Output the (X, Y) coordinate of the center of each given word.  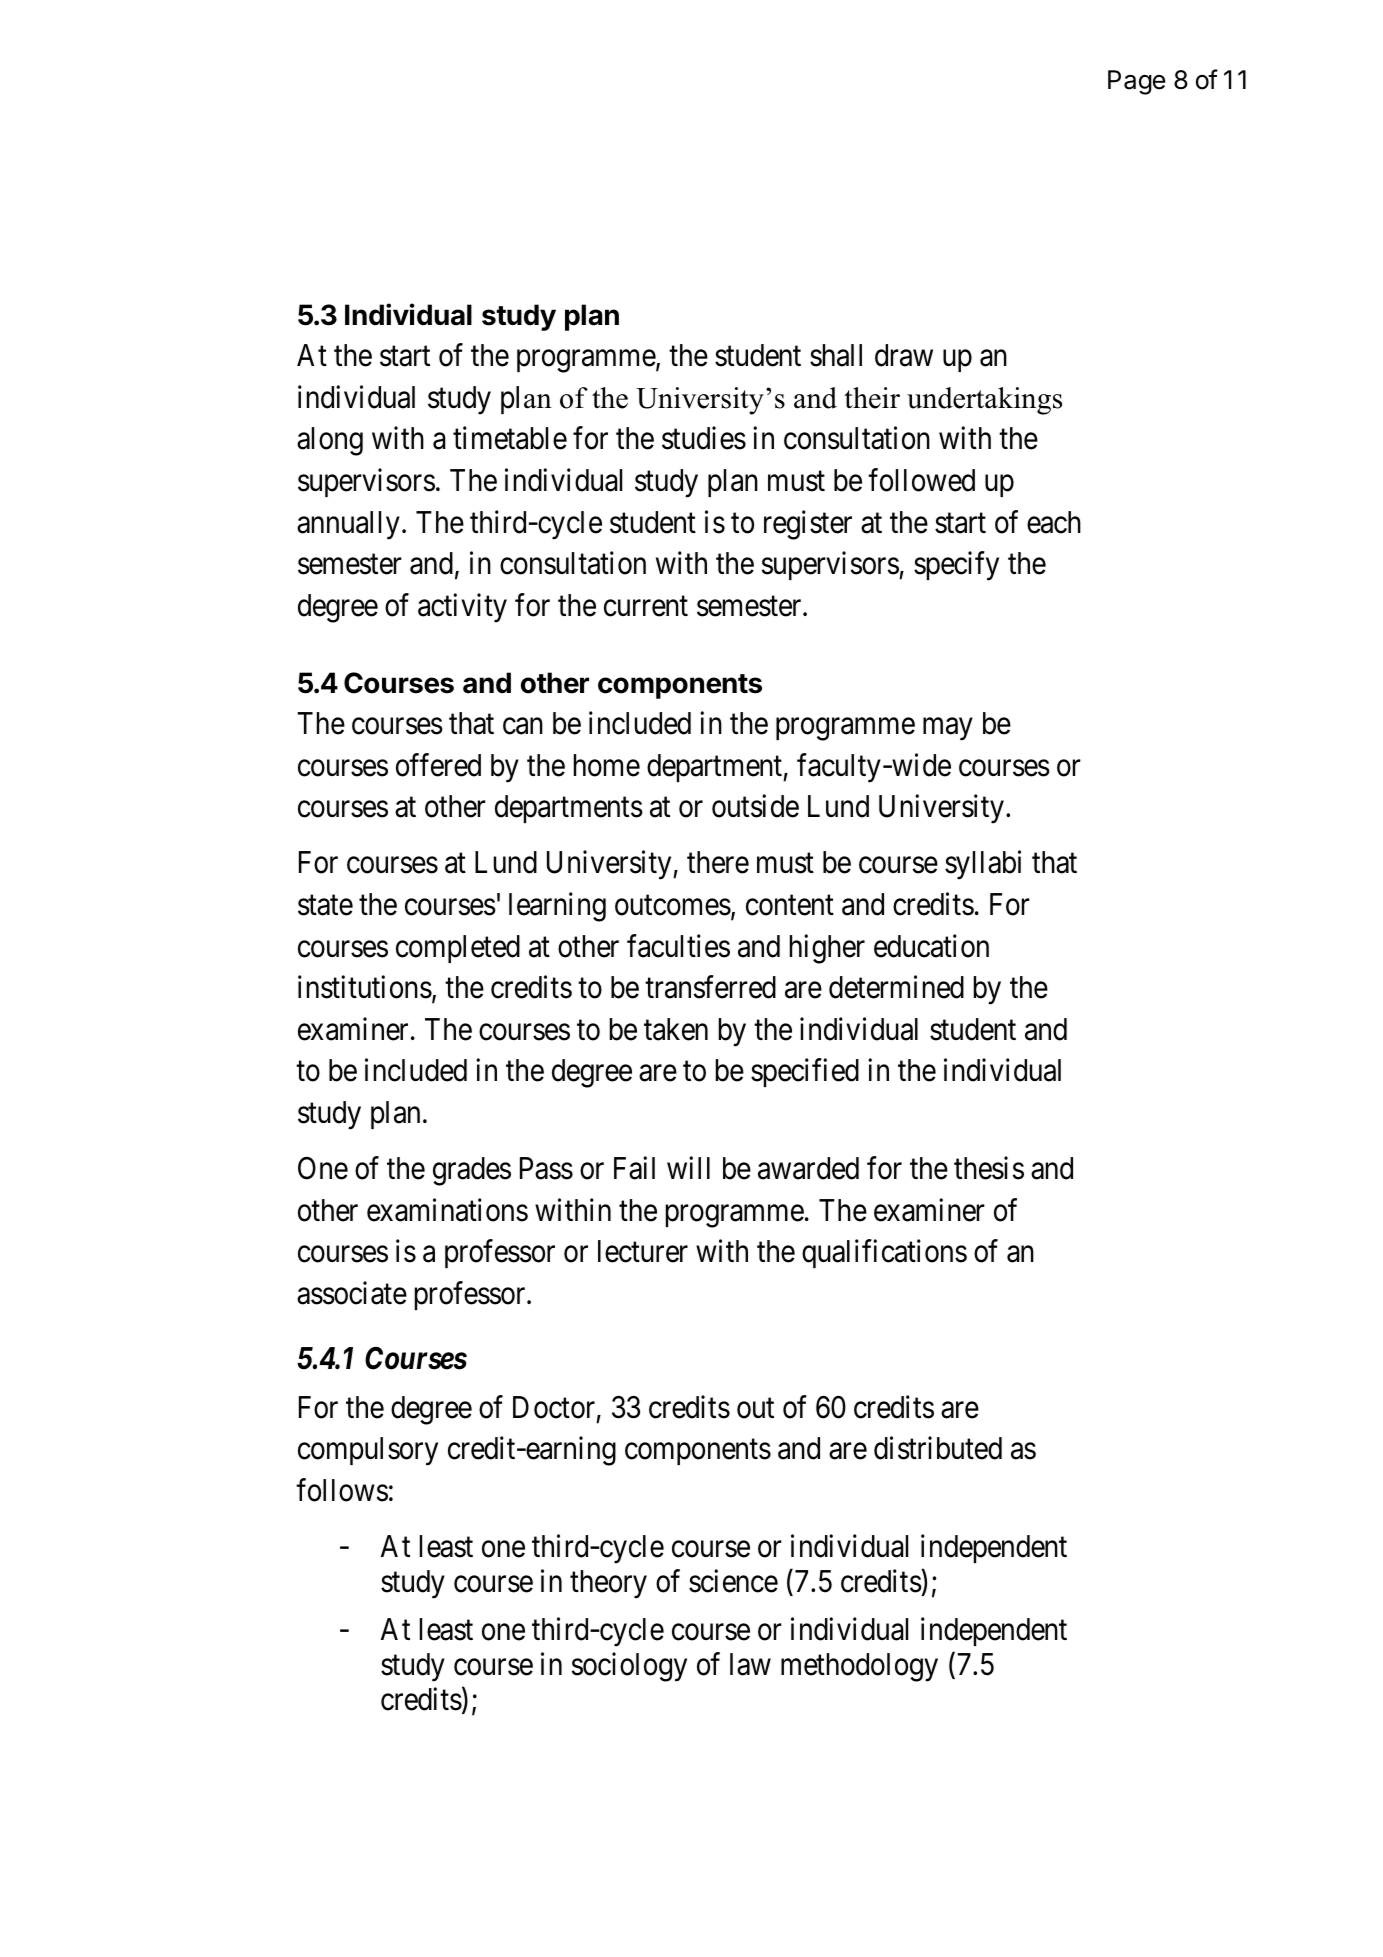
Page (1136, 82)
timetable (510, 438)
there (718, 862)
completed (458, 949)
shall (836, 355)
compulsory (368, 1451)
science (733, 1581)
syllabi (983, 865)
